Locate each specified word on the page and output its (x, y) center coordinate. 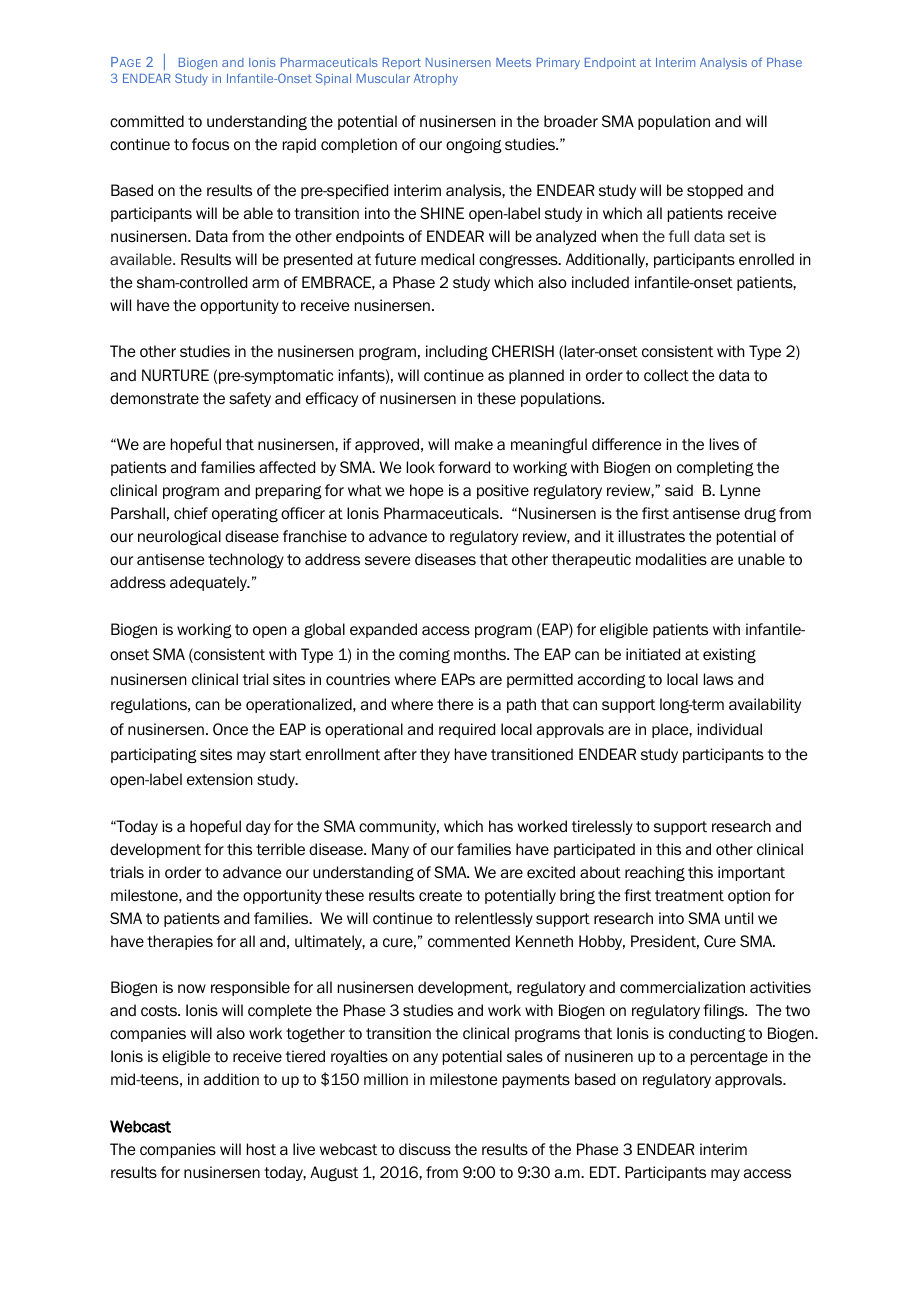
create (440, 895)
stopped (715, 191)
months (481, 654)
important (751, 873)
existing (729, 655)
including (457, 352)
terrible (280, 849)
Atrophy (436, 80)
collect (666, 375)
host (261, 1149)
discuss (425, 1149)
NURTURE (175, 375)
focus (210, 144)
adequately (209, 583)
